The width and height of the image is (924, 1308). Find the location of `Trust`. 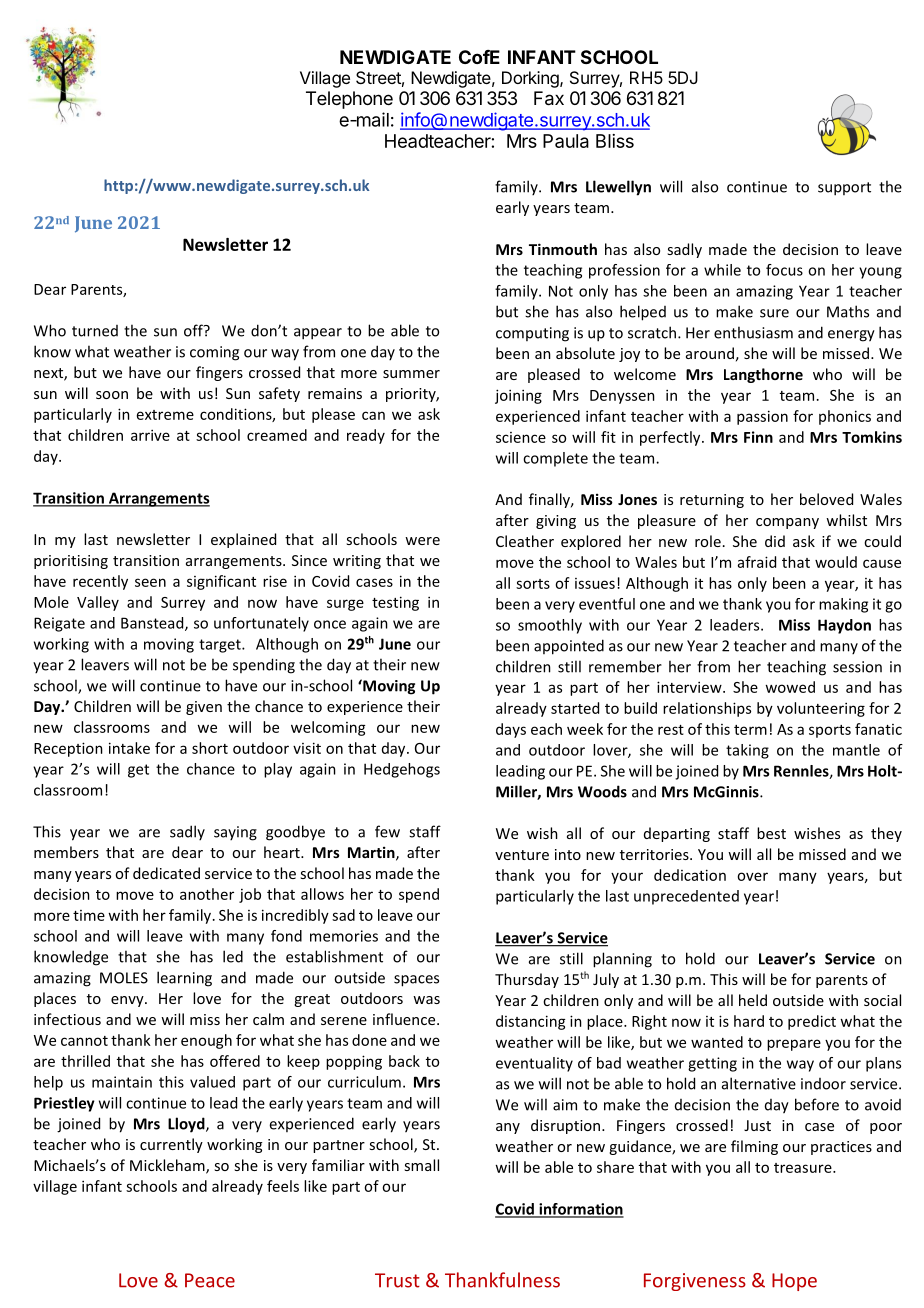

Trust is located at coordinates (397, 1280).
